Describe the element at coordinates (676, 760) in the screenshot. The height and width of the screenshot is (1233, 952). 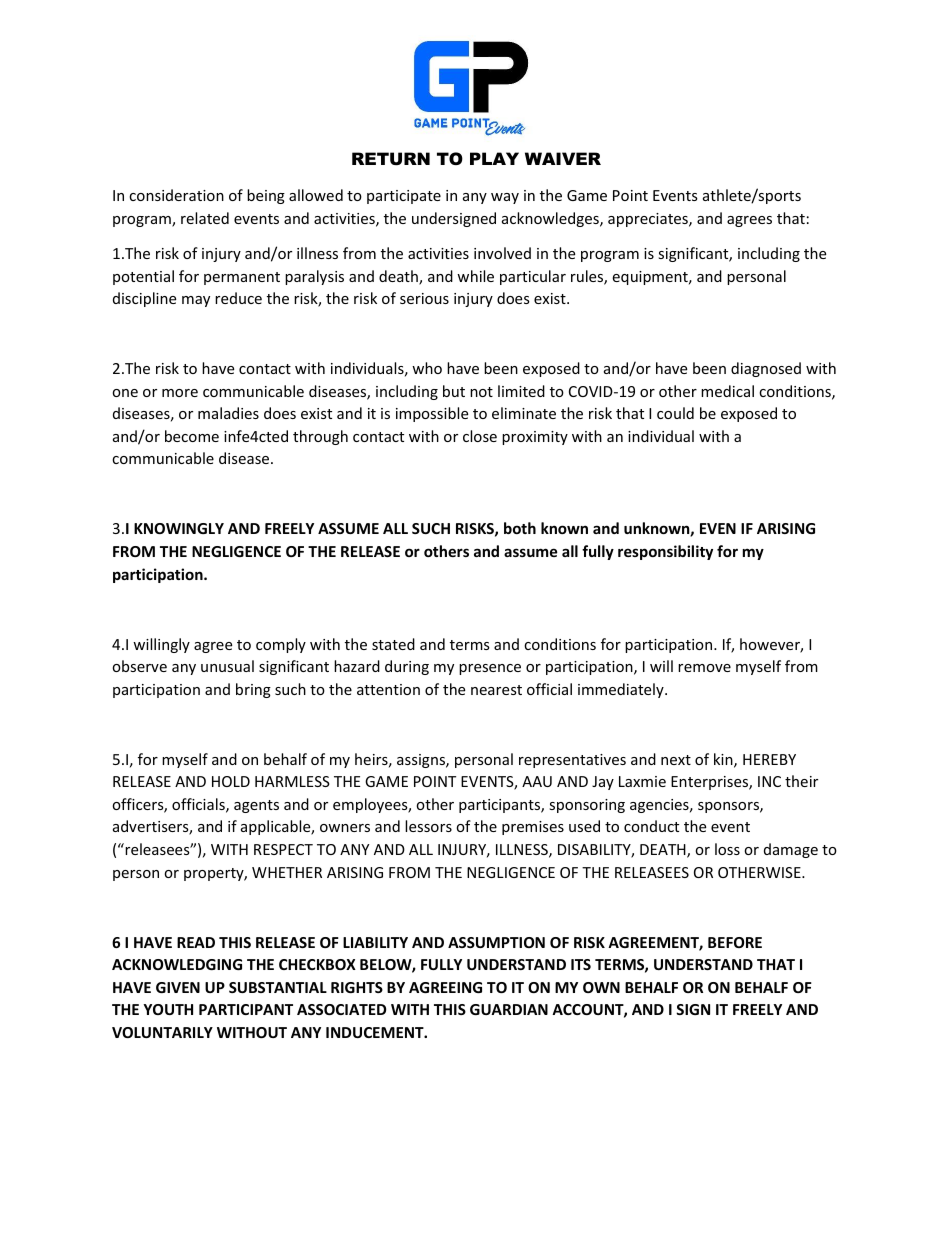
I see `next` at that location.
